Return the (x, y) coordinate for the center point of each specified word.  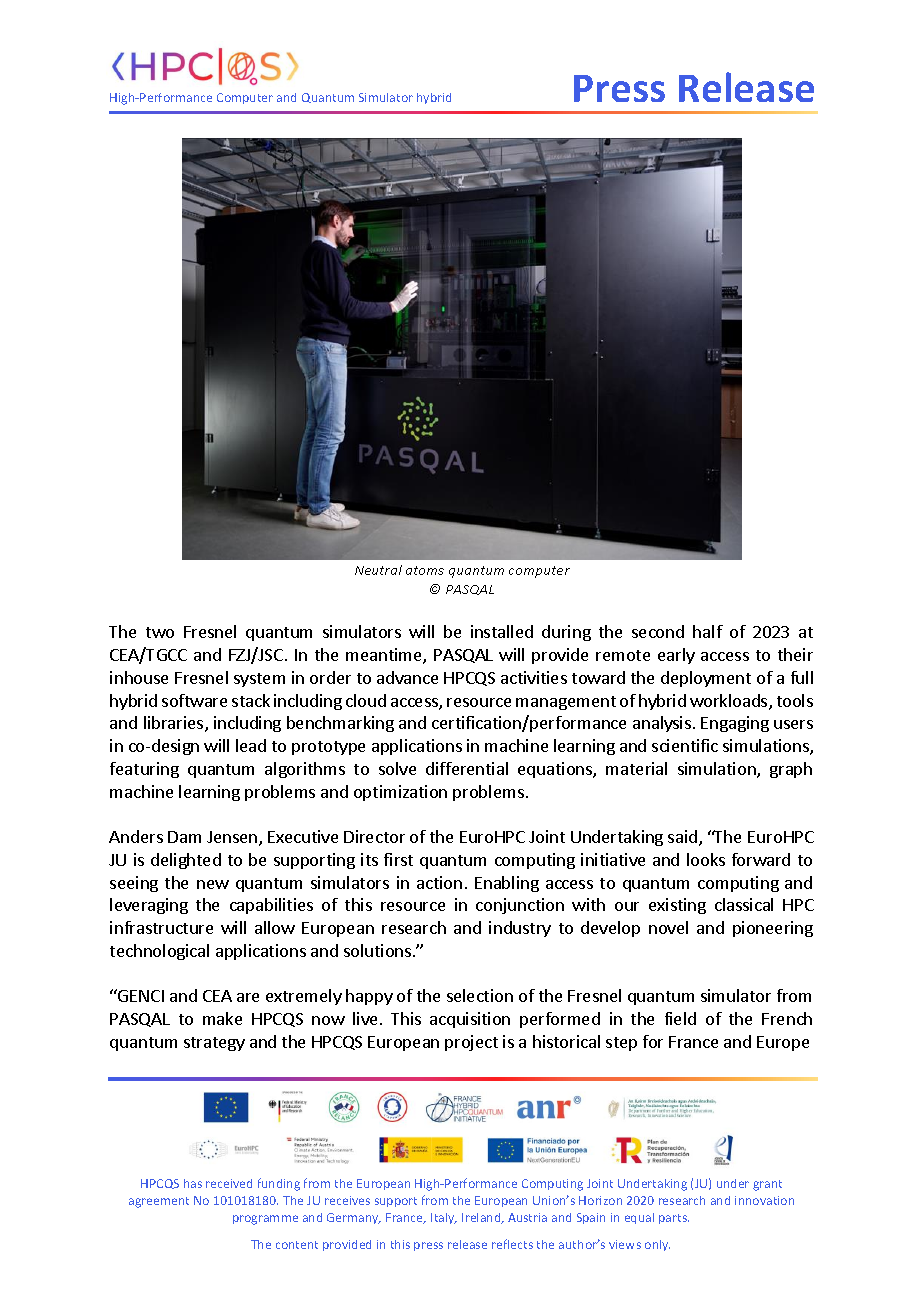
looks (706, 859)
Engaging (735, 724)
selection (480, 995)
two (160, 632)
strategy (214, 1044)
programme (265, 1220)
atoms (425, 570)
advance (407, 677)
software (194, 700)
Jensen (232, 837)
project (471, 1043)
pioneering (773, 929)
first (398, 859)
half (708, 631)
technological (159, 952)
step (621, 1044)
